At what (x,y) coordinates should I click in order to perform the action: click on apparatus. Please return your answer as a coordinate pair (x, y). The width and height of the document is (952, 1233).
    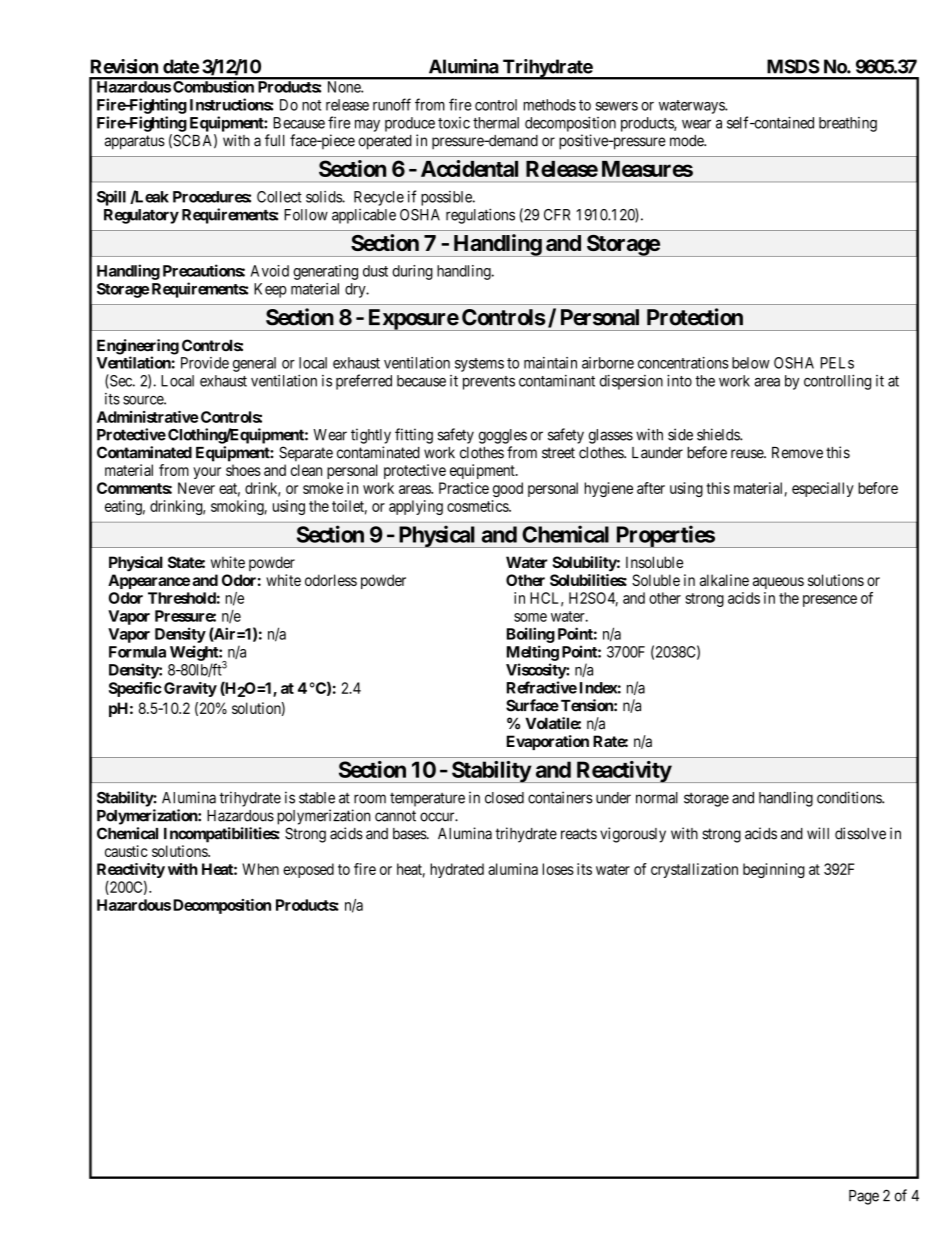
    Looking at the image, I should click on (135, 142).
